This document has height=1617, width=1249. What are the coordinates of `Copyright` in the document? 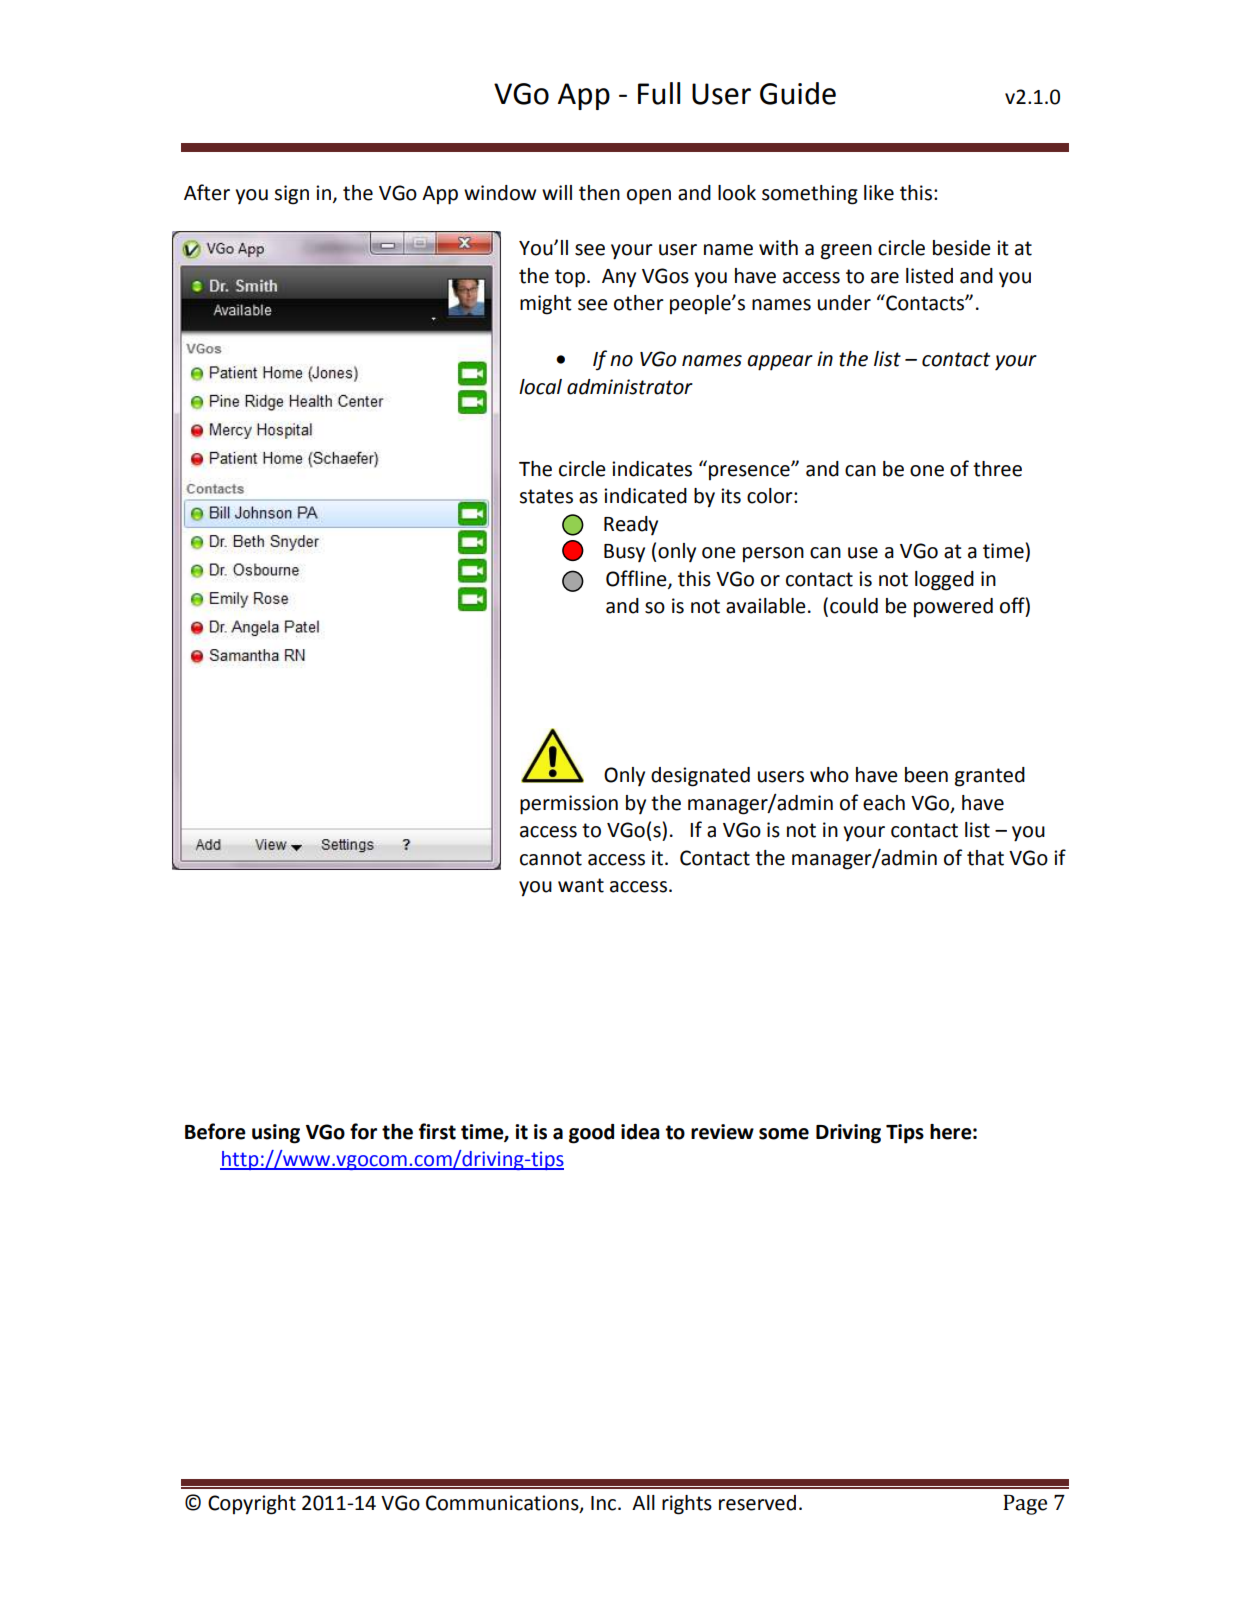 It's located at (252, 1505).
